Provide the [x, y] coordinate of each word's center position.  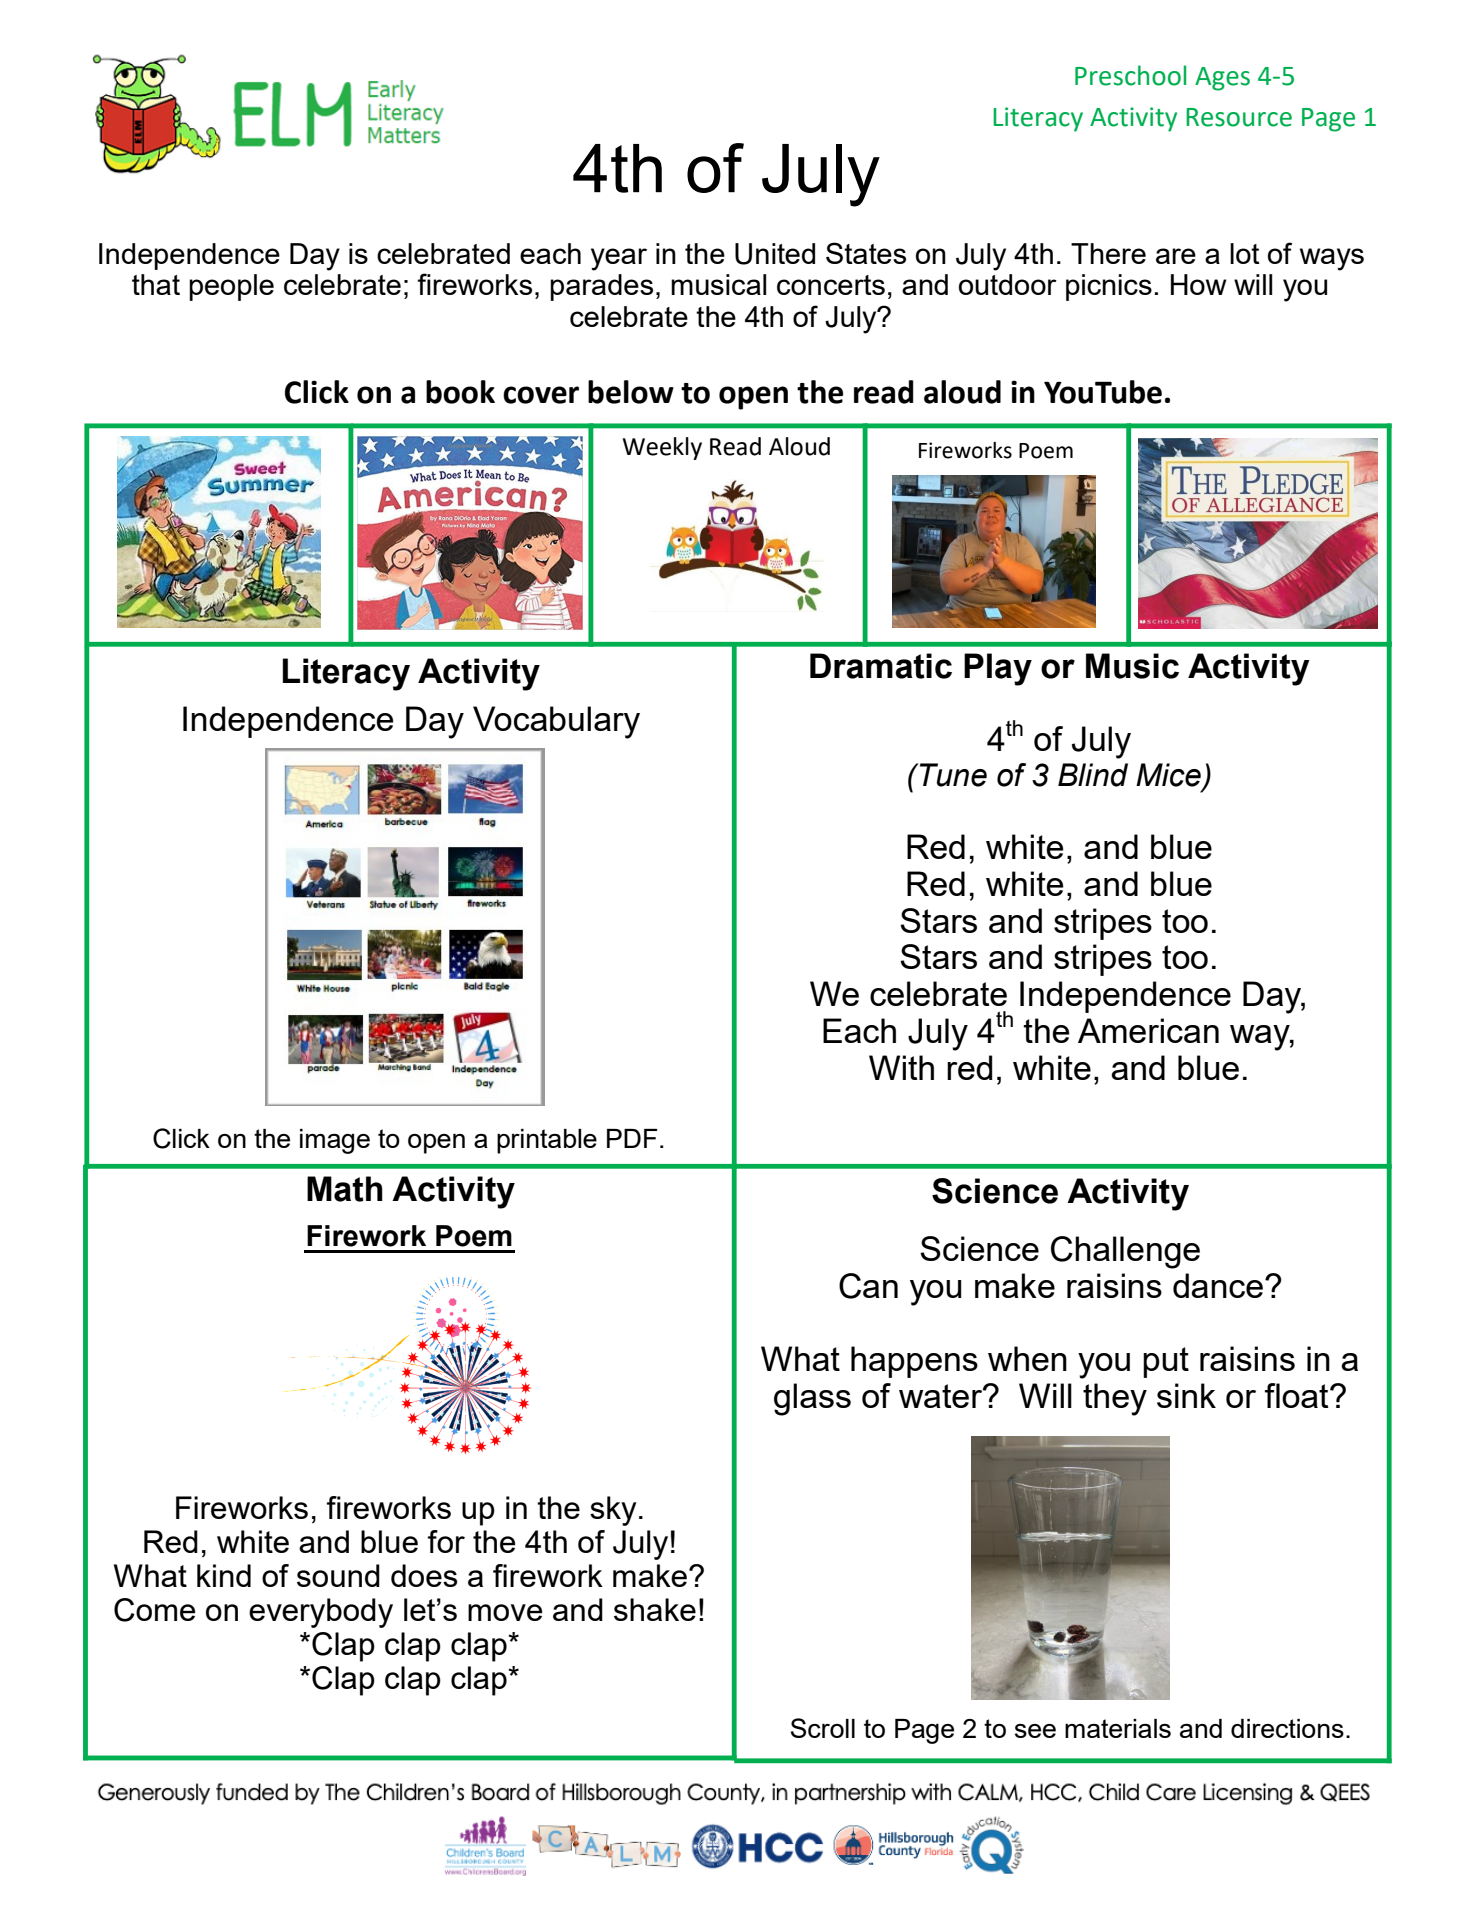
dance [1218, 1285]
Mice [1169, 776]
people [231, 287]
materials [1118, 1728]
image [335, 1141]
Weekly [662, 448]
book [460, 392]
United [775, 254]
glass [812, 1399]
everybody [321, 1613]
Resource [1239, 117]
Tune [952, 775]
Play [998, 669]
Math [345, 1189]
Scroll [823, 1728]
